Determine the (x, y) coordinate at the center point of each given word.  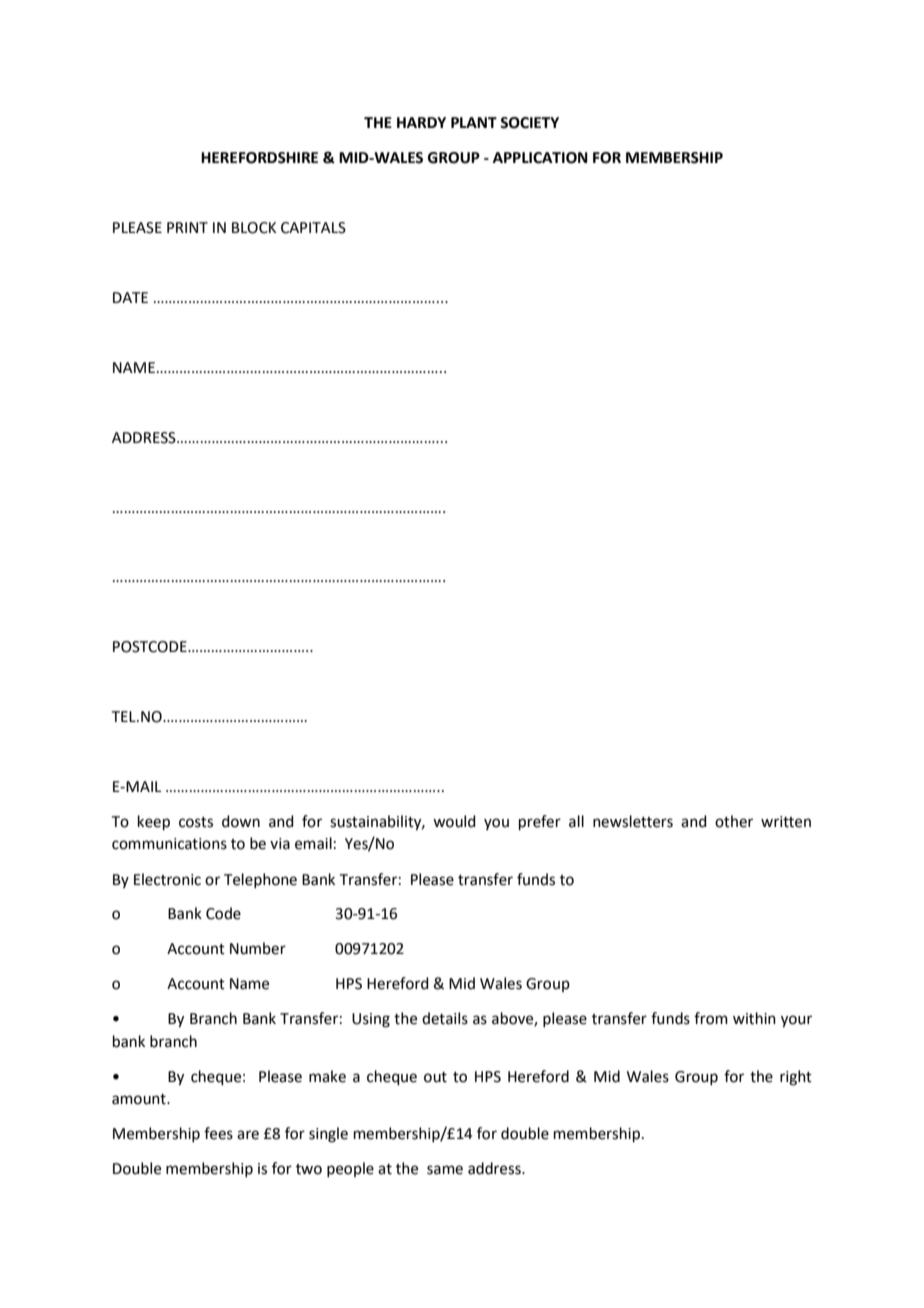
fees (218, 1133)
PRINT (187, 227)
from (711, 1018)
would (454, 821)
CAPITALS (313, 228)
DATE (130, 297)
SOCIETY (529, 123)
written (786, 822)
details (445, 1018)
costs (196, 822)
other (734, 821)
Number (258, 948)
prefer (540, 822)
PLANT (474, 122)
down (241, 821)
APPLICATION (540, 158)
